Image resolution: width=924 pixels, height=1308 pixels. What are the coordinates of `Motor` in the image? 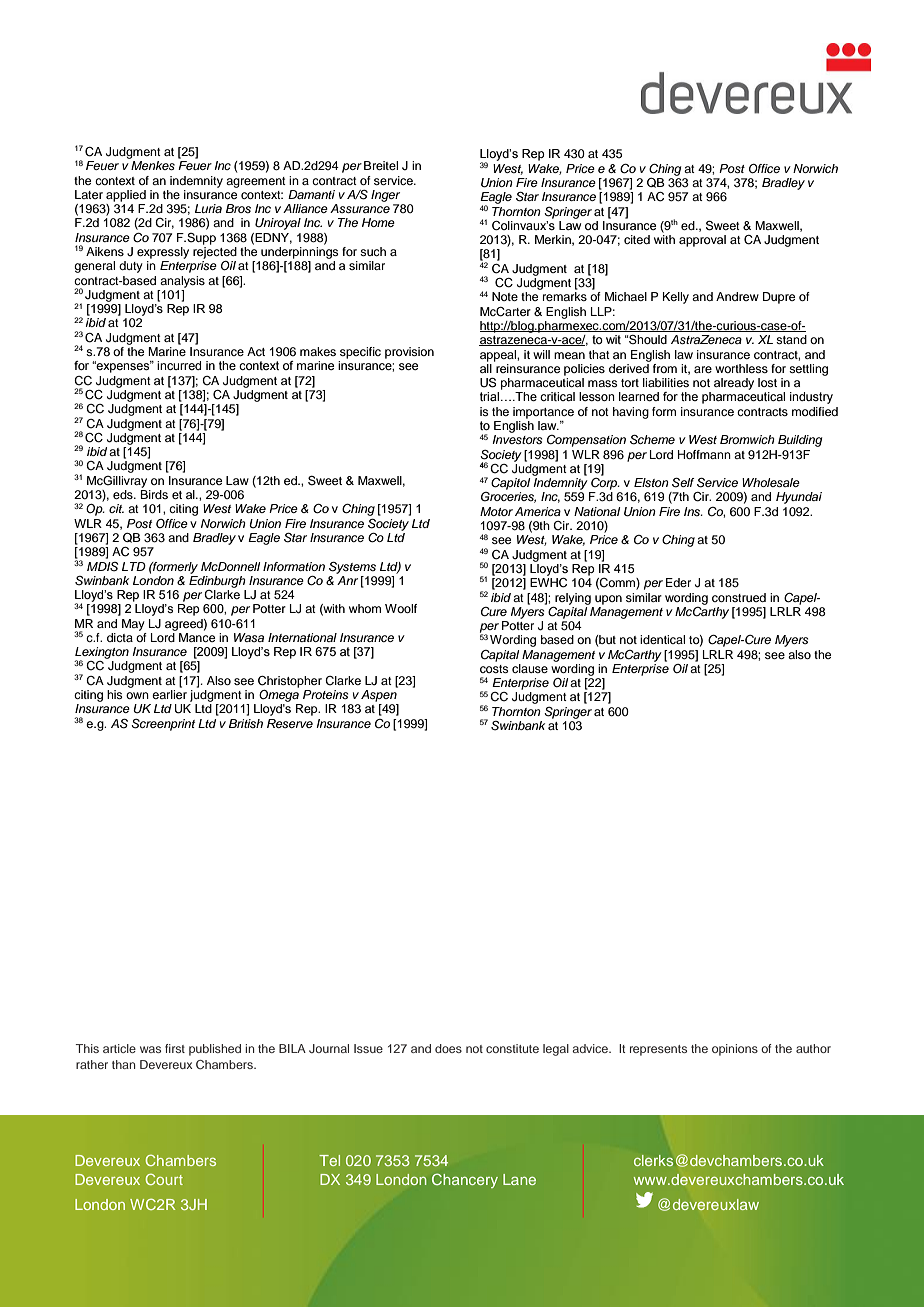 It's located at (496, 511).
